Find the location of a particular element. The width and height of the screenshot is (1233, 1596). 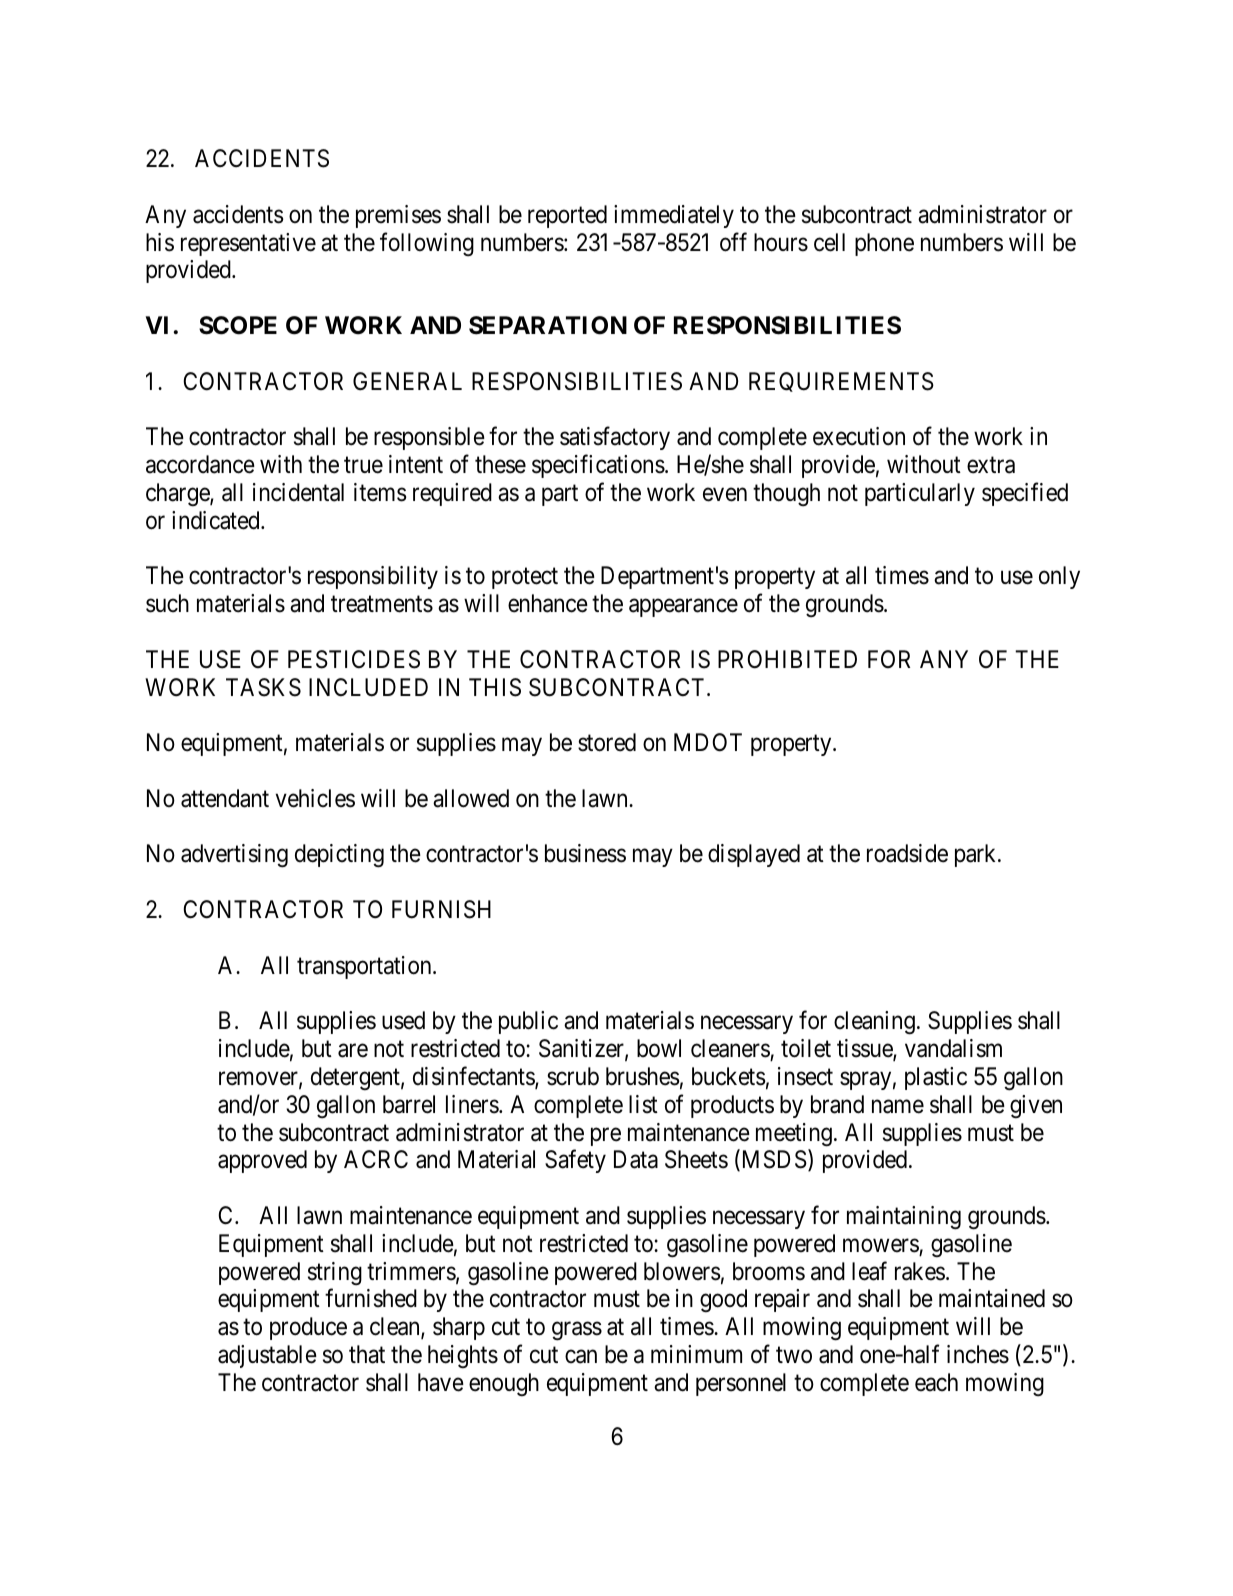

vehicles is located at coordinates (315, 798).
